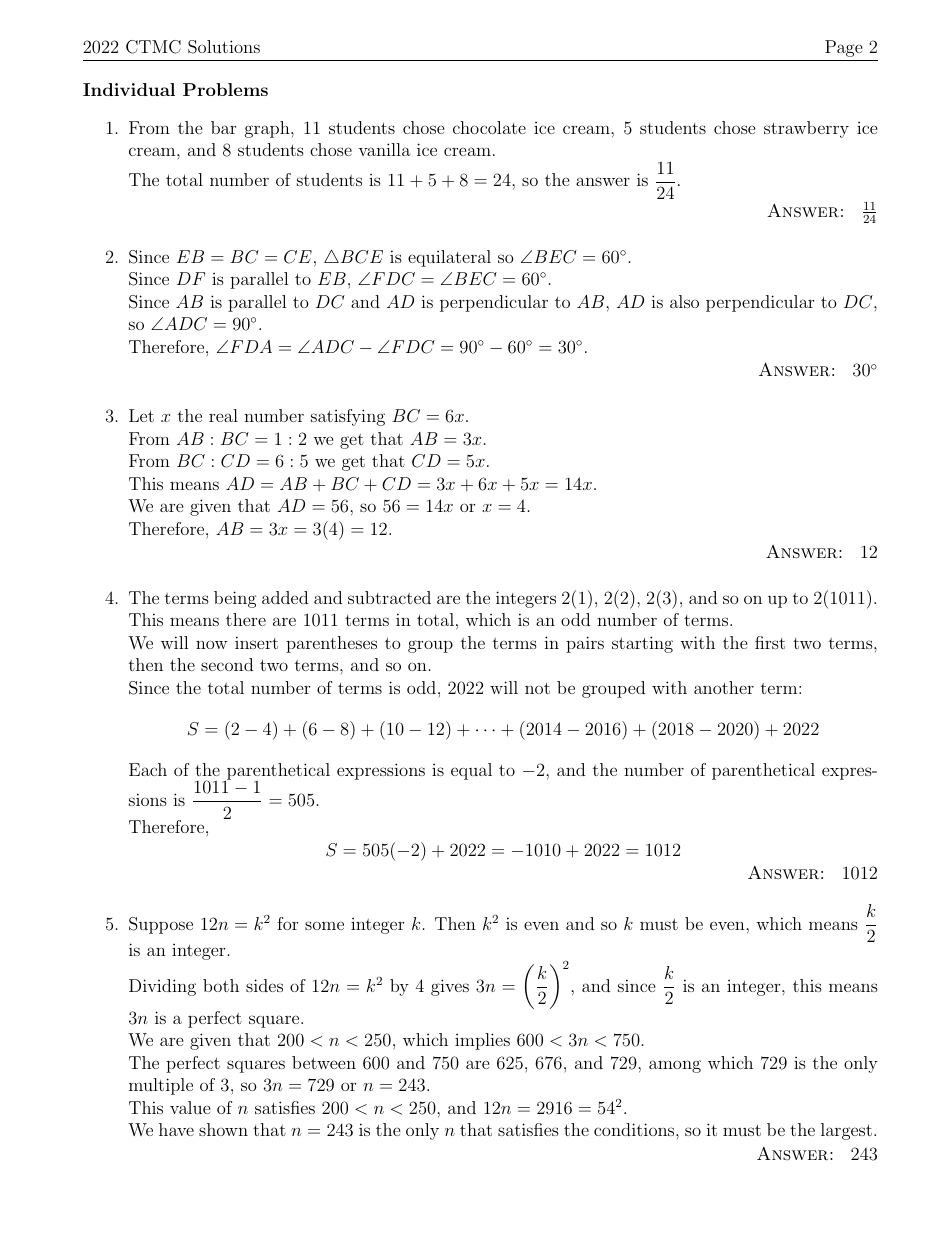  I want to click on Problems, so click(225, 89).
